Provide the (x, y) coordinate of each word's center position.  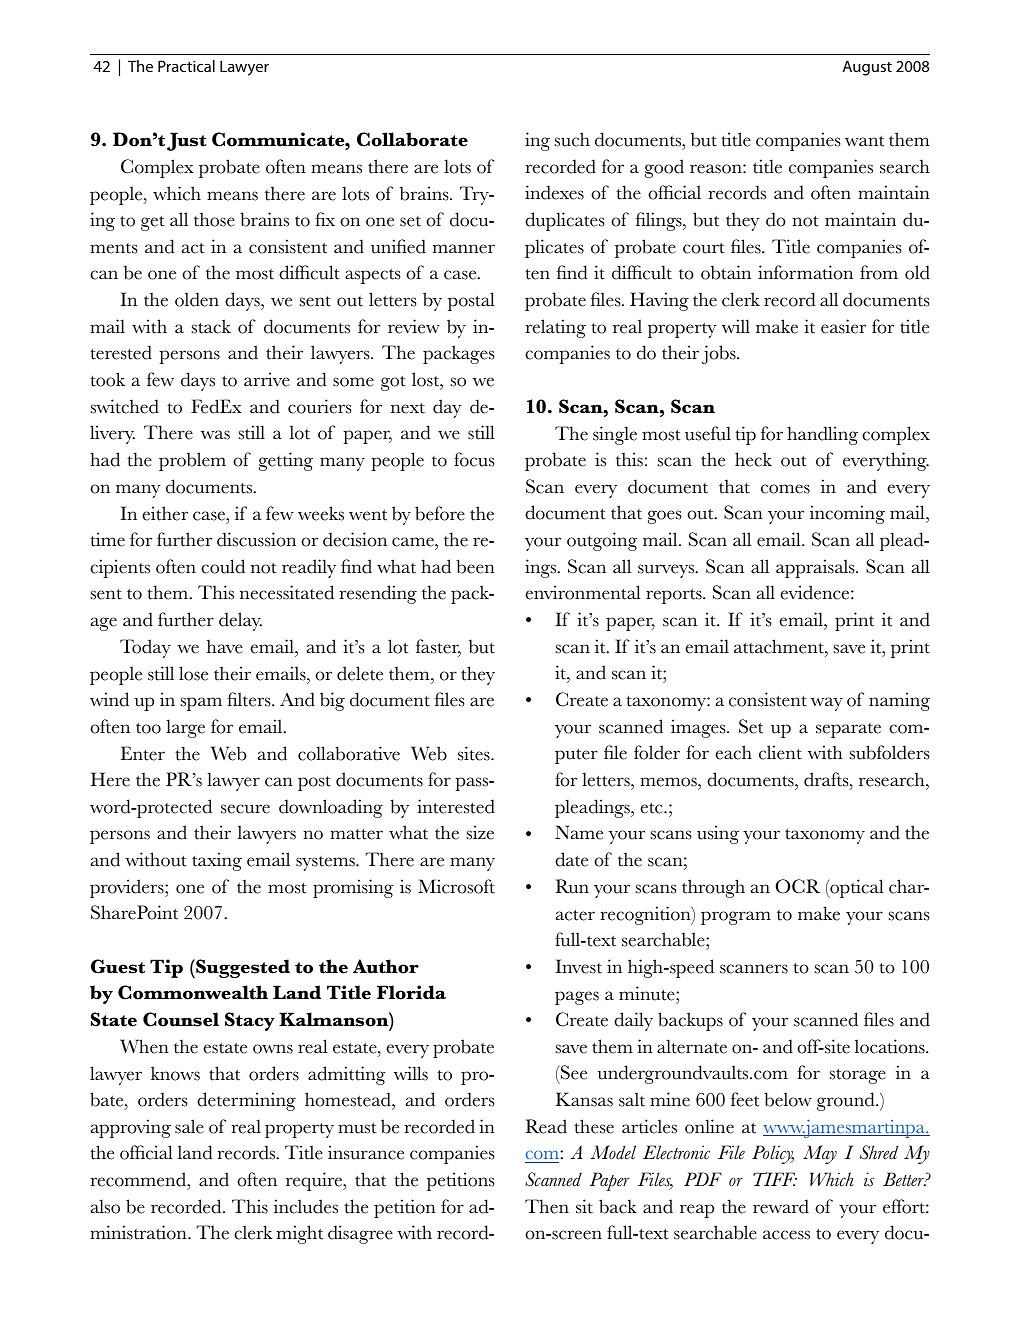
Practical (186, 66)
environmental (583, 592)
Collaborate (412, 139)
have (225, 646)
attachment (780, 646)
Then (547, 1206)
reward (781, 1206)
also (105, 1206)
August (867, 68)
